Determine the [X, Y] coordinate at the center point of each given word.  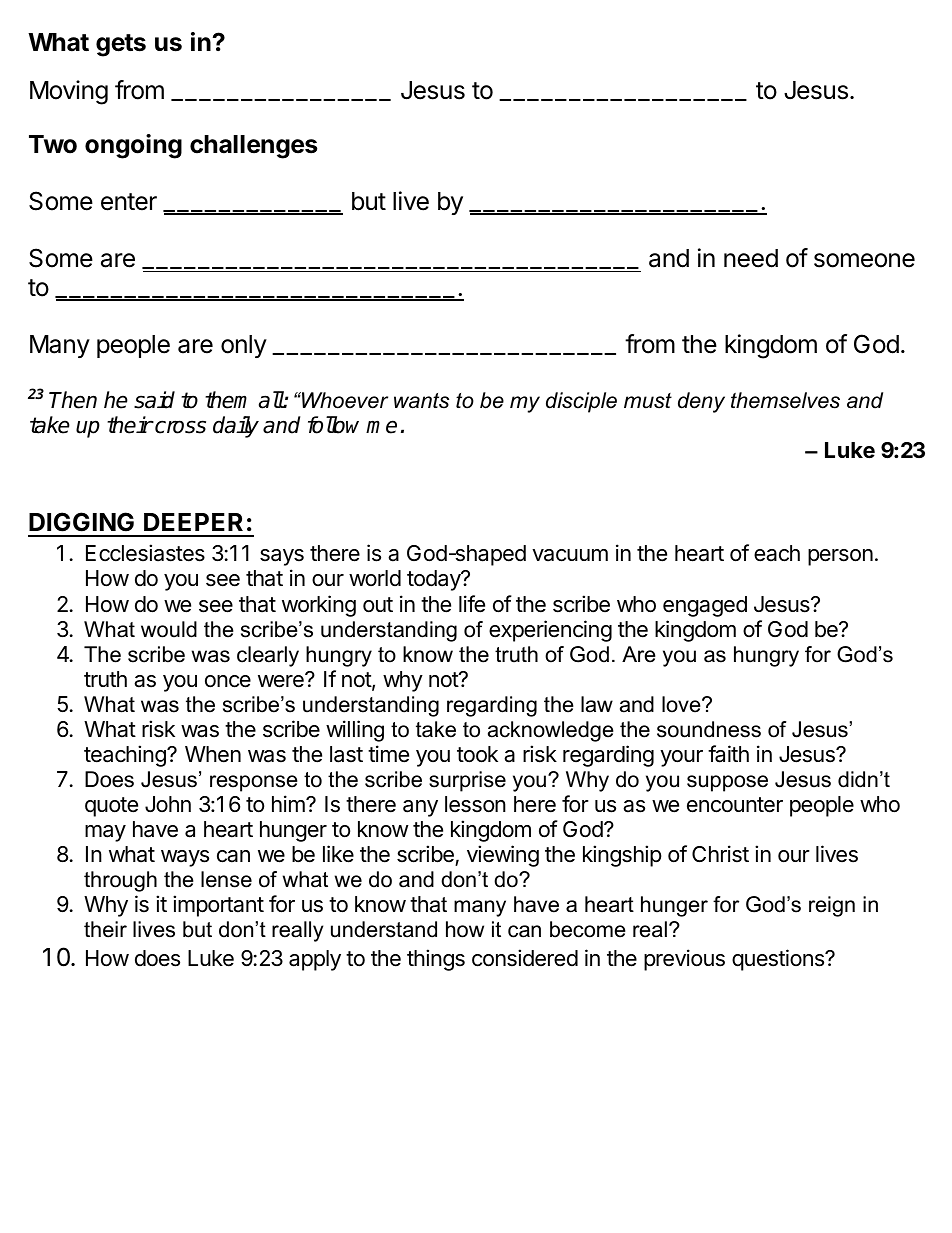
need [751, 258]
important [218, 906]
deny [701, 402]
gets [121, 45]
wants [421, 401]
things [436, 960]
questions [779, 960]
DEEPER [193, 522]
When [213, 754]
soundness [709, 729]
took [477, 754]
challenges [253, 147]
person [840, 557]
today [434, 580]
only [244, 346]
